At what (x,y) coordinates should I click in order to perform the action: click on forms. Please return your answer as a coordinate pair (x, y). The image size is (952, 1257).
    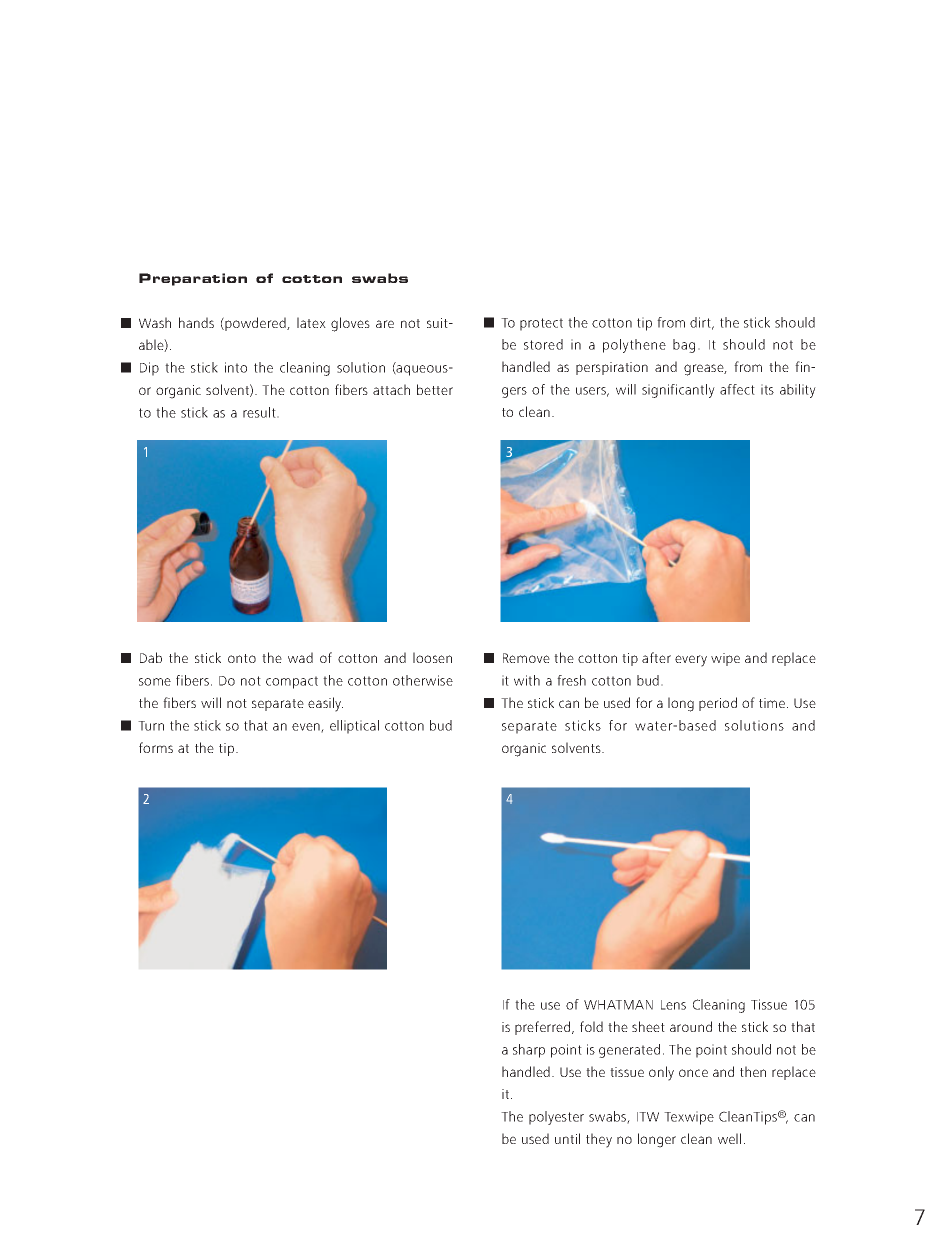
    Looking at the image, I should click on (156, 747).
